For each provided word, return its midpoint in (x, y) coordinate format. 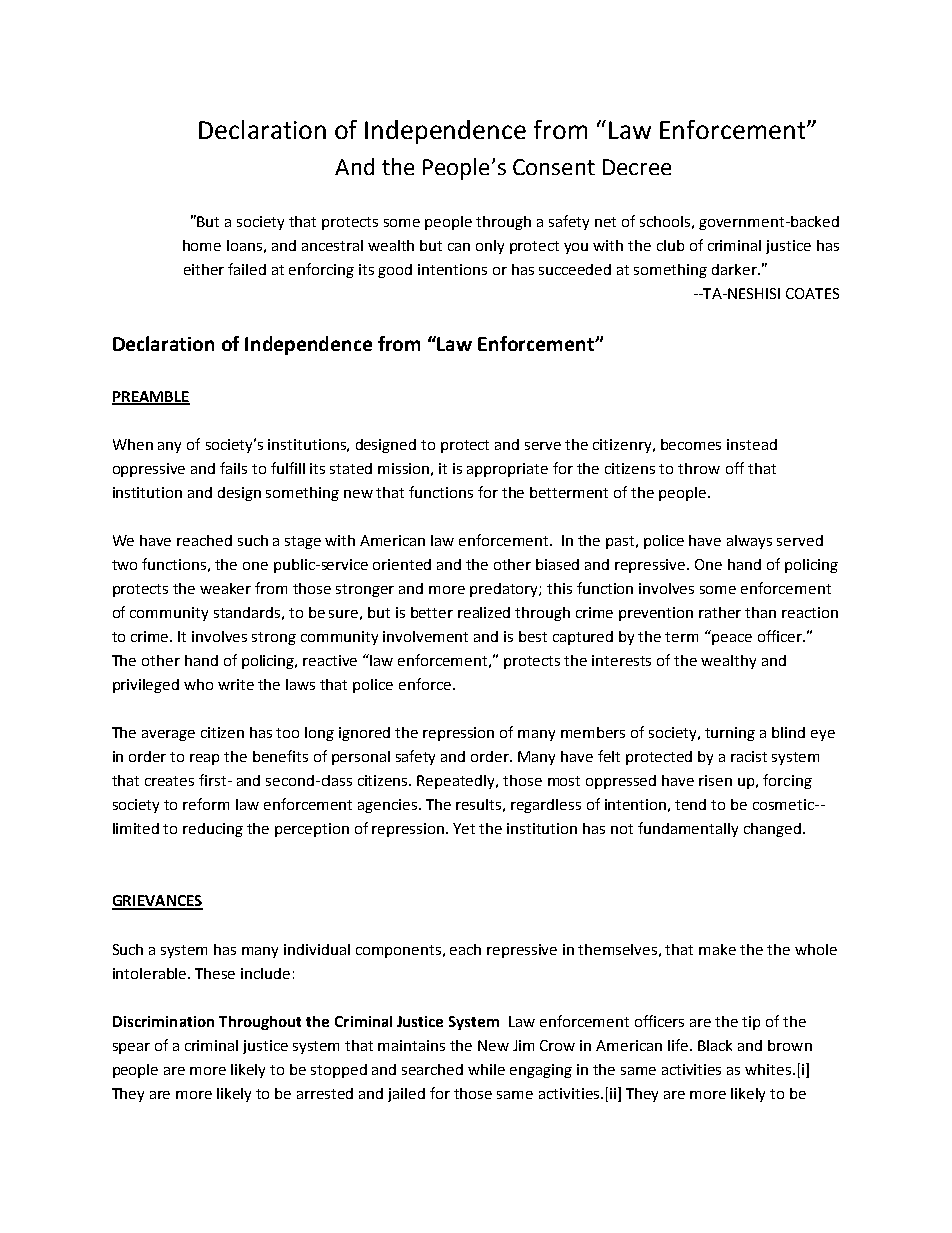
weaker (225, 588)
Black (715, 1045)
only (490, 247)
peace (732, 639)
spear (131, 1048)
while (486, 1069)
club (670, 245)
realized (484, 612)
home (202, 245)
